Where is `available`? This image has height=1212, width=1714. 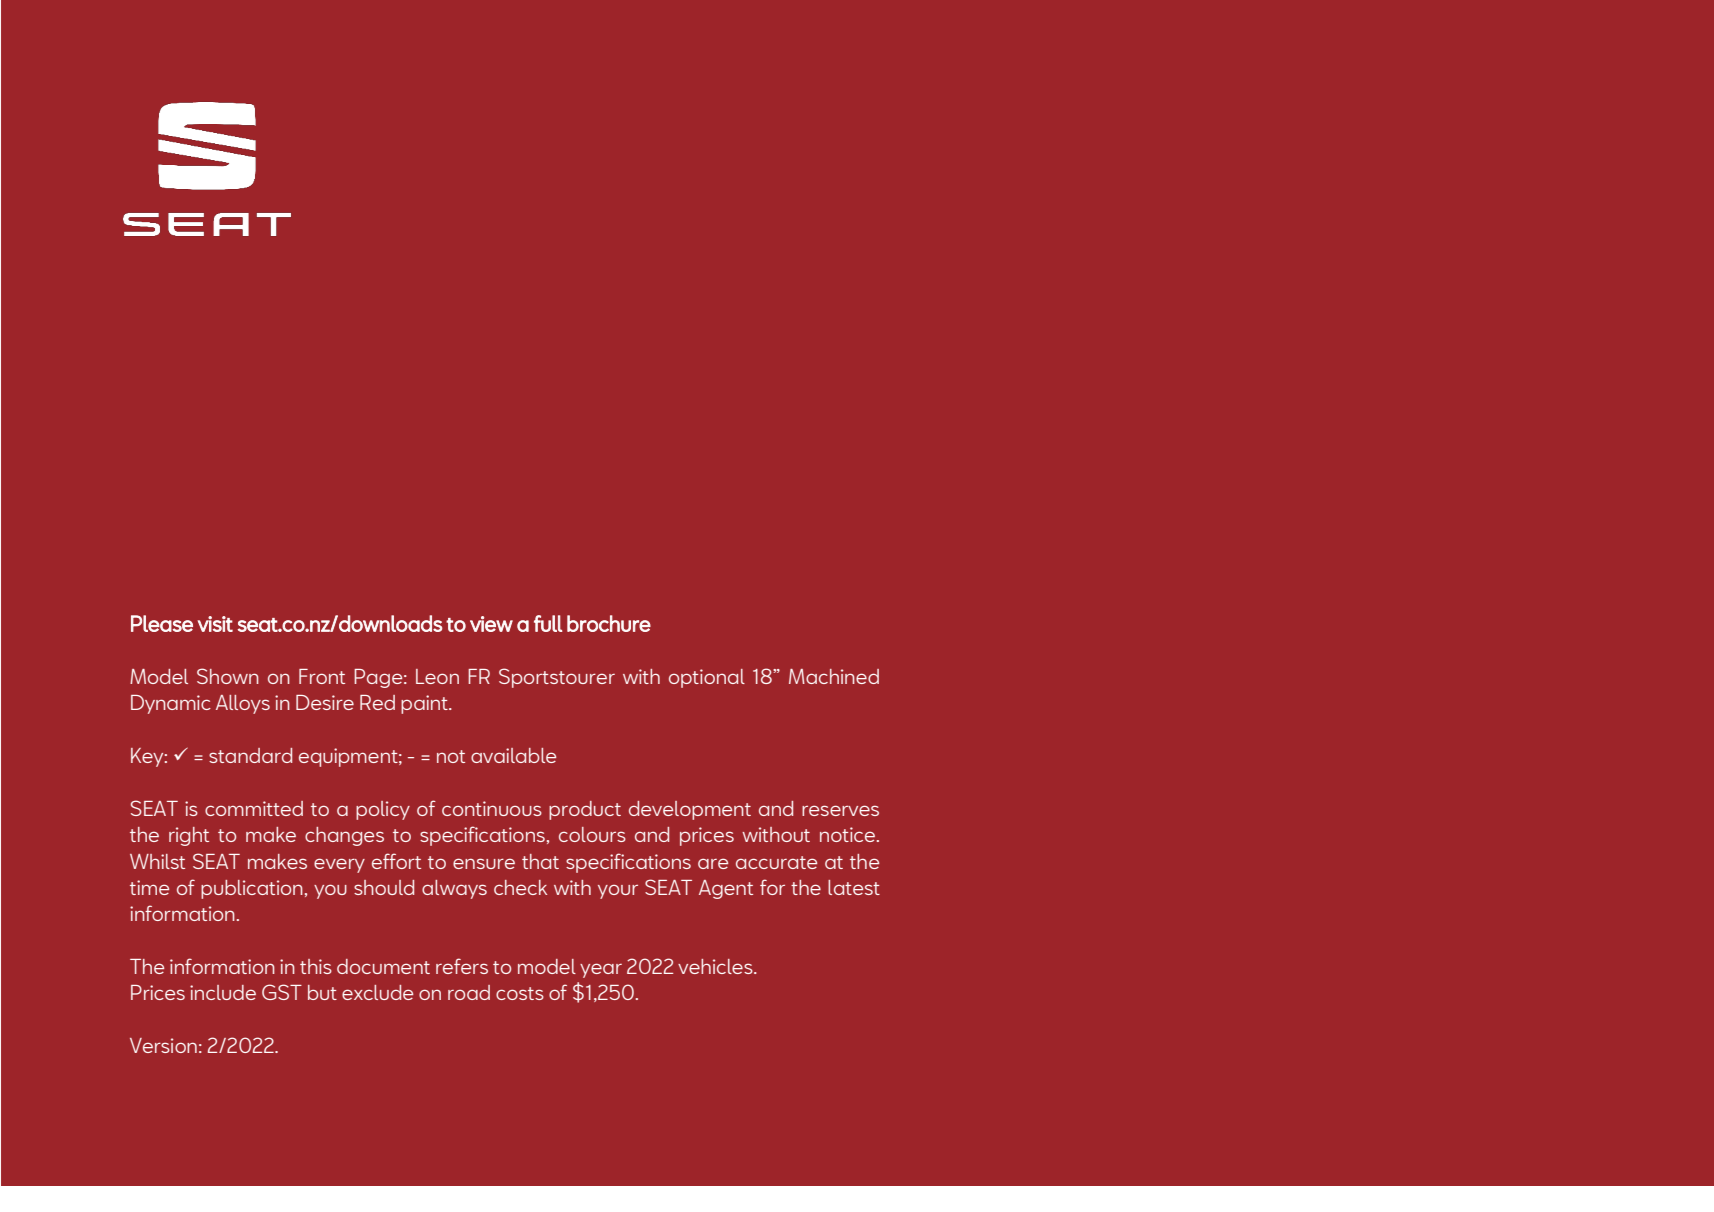
available is located at coordinates (513, 755).
